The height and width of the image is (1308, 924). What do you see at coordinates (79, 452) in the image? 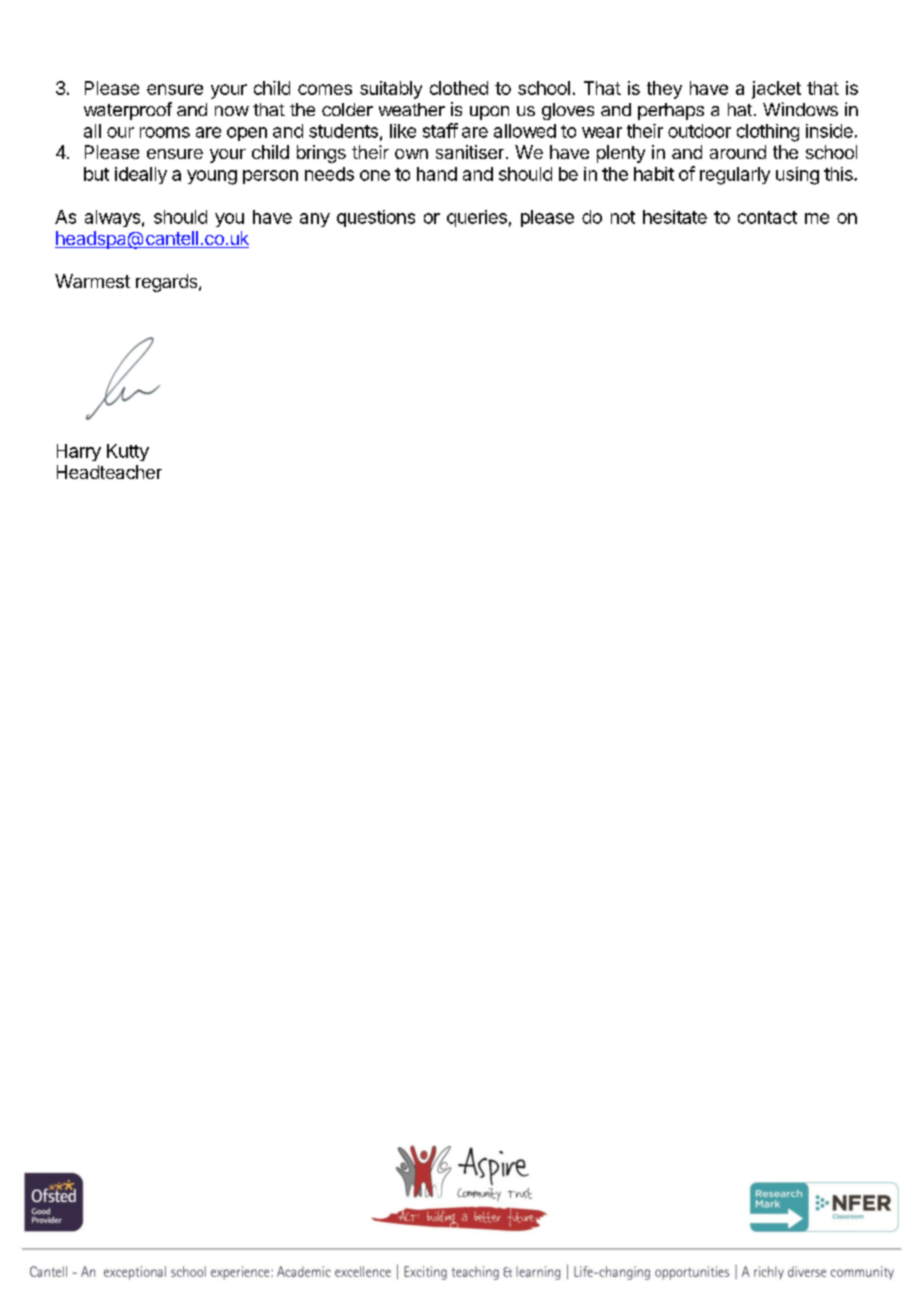
I see `Harry` at bounding box center [79, 452].
